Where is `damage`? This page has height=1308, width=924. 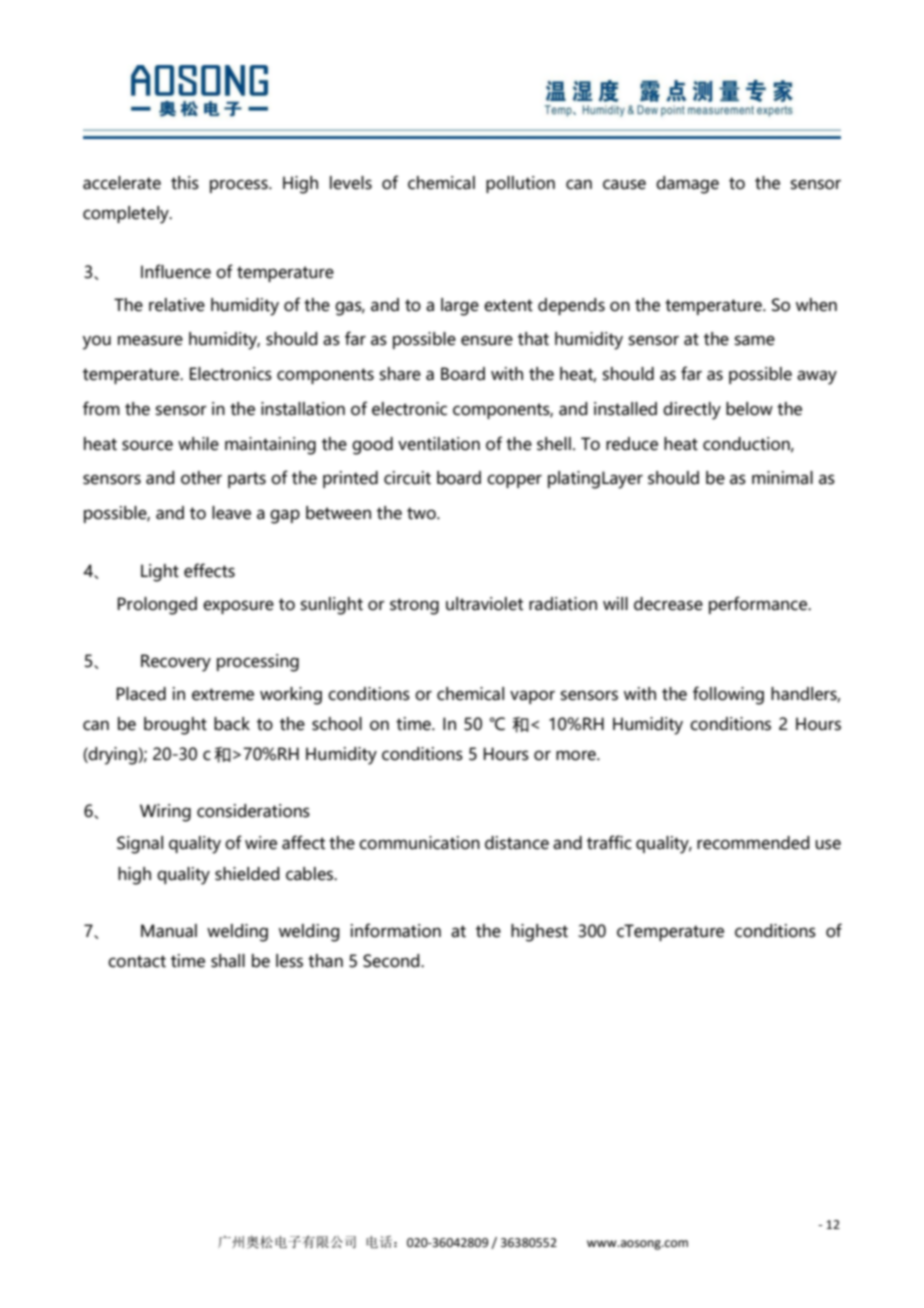
damage is located at coordinates (687, 185).
